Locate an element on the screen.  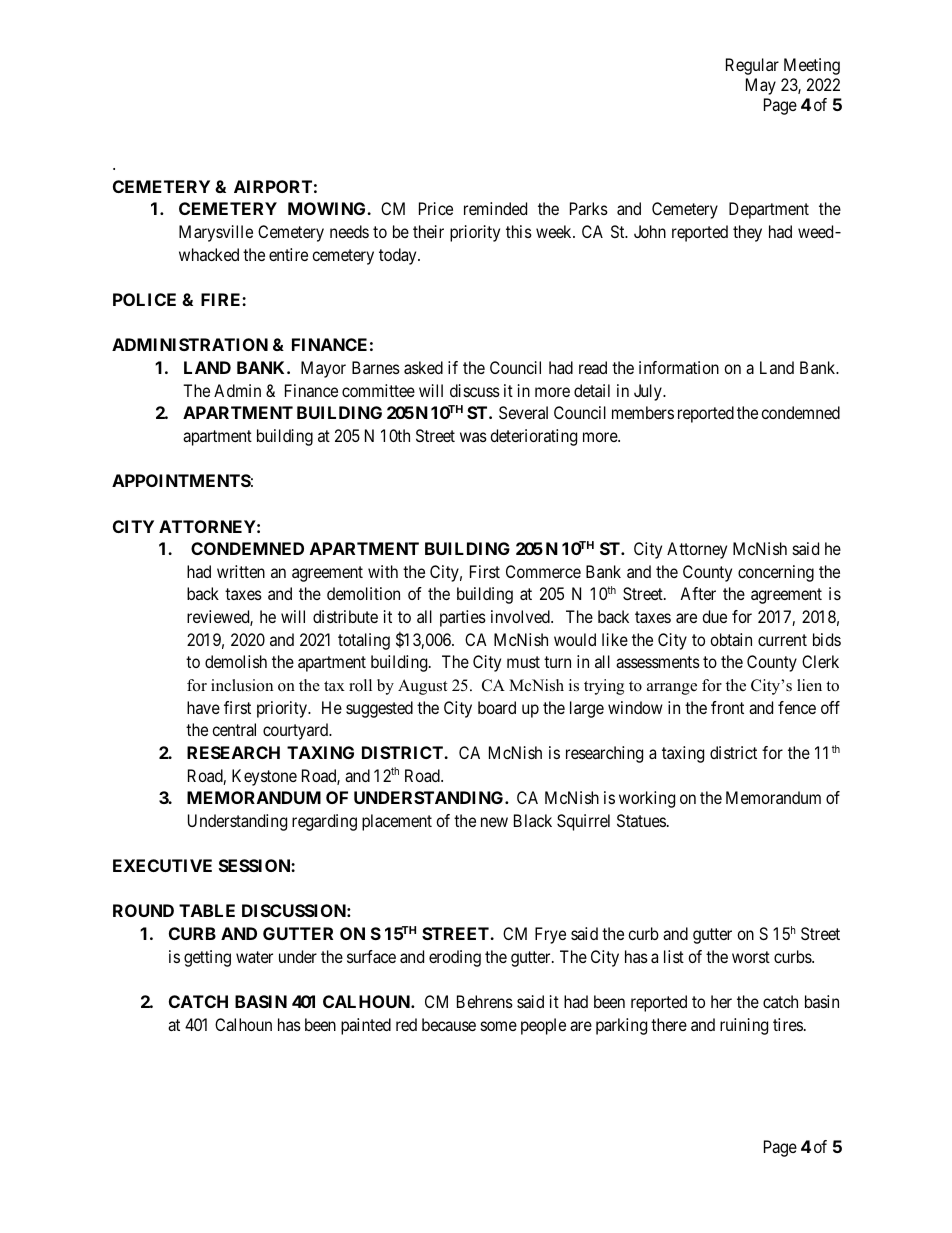
information is located at coordinates (679, 367).
